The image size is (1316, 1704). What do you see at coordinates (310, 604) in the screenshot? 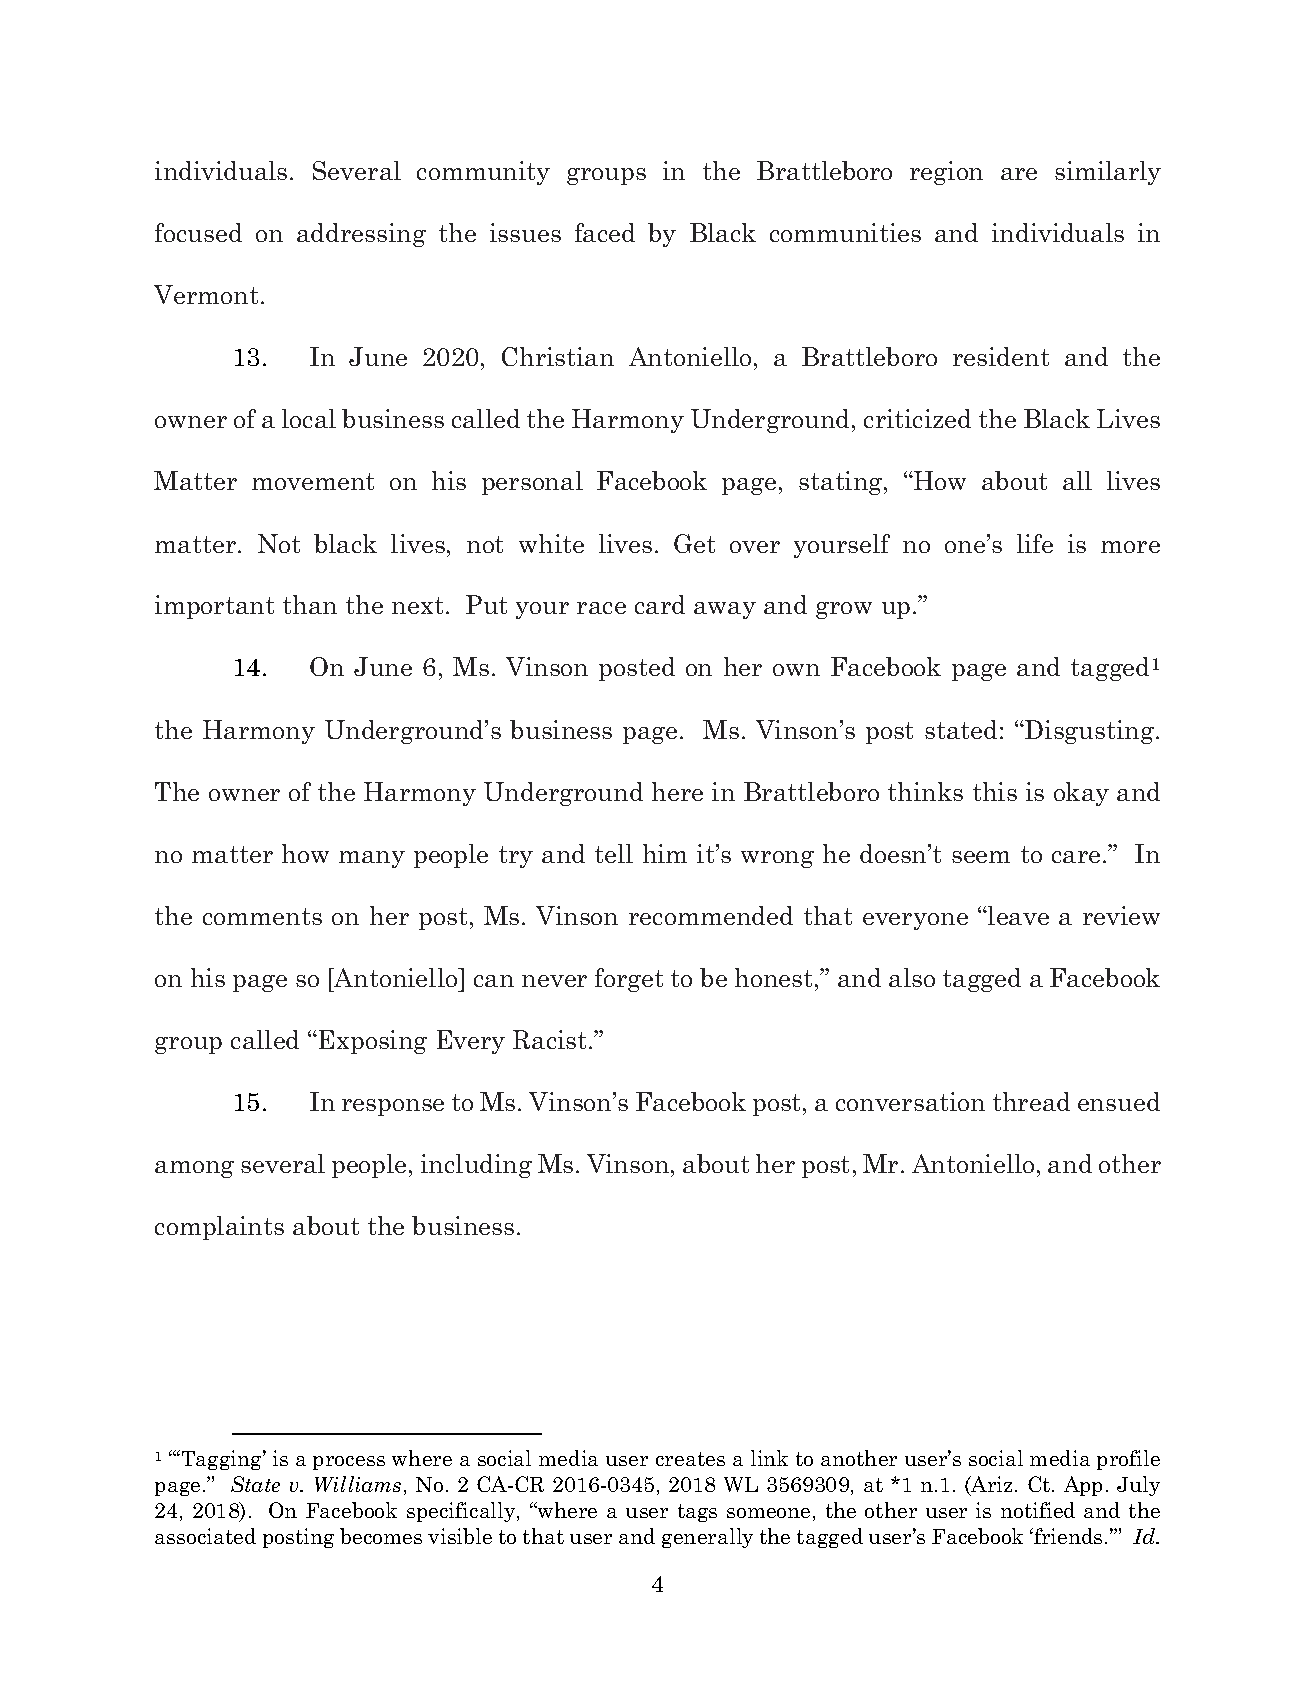
I see `than` at bounding box center [310, 604].
